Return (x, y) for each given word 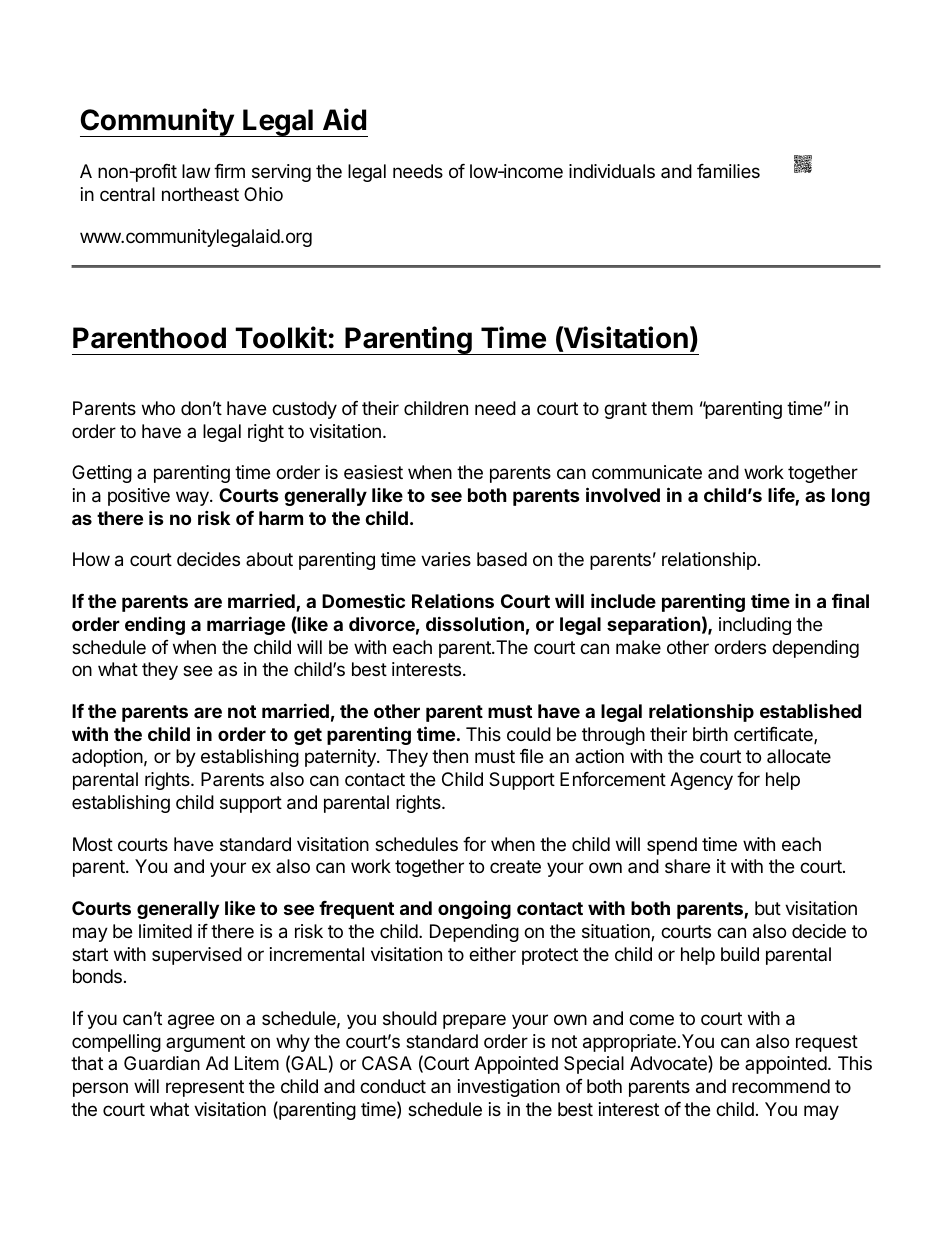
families (728, 171)
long (851, 497)
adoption (107, 758)
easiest (373, 472)
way (193, 498)
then (450, 756)
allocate (799, 756)
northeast (200, 194)
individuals (612, 171)
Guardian (162, 1063)
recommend (781, 1086)
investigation (509, 1088)
